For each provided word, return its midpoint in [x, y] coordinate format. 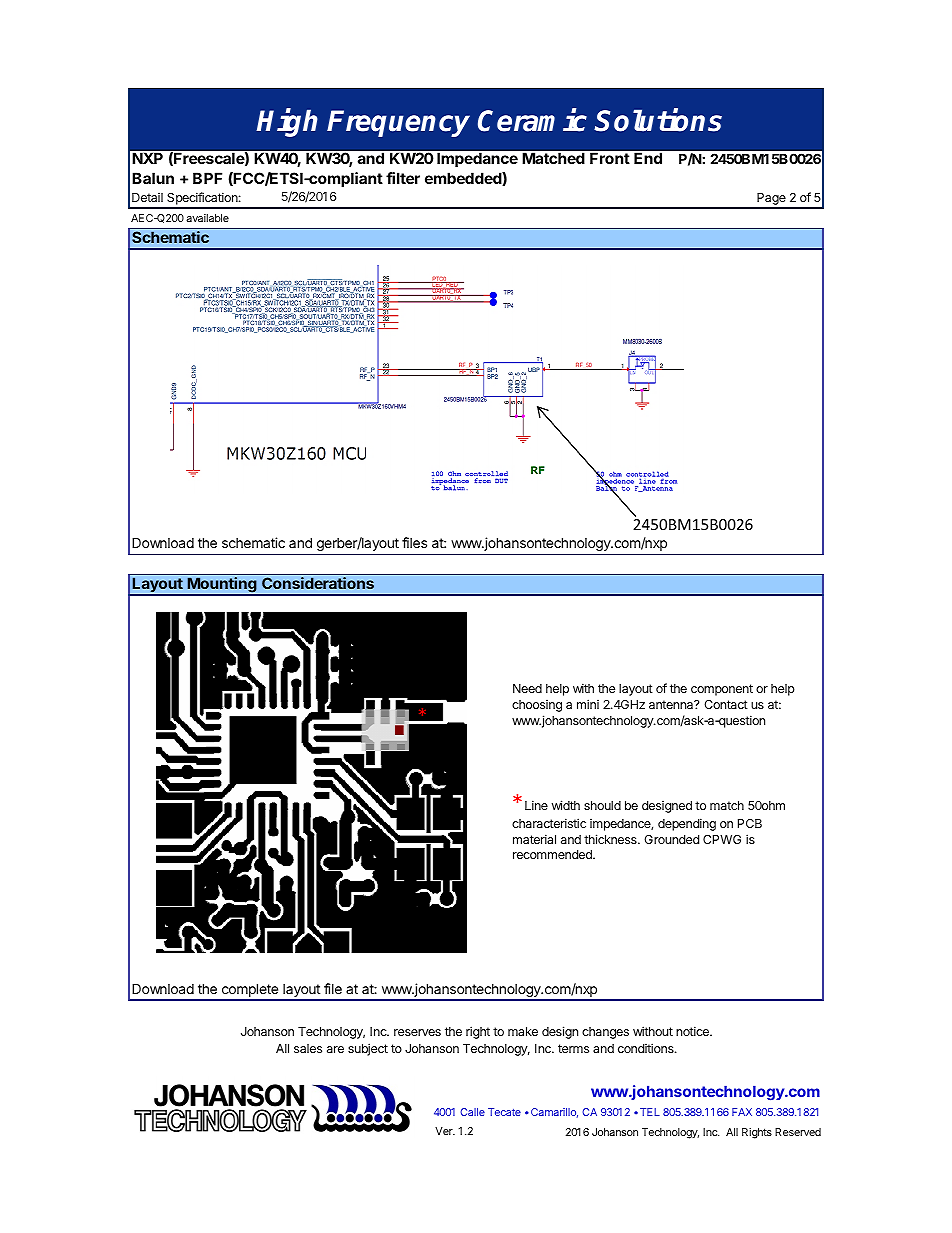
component [722, 690]
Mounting [222, 586]
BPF [207, 178]
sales [308, 1048]
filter [403, 178]
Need [527, 688]
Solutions [658, 120]
